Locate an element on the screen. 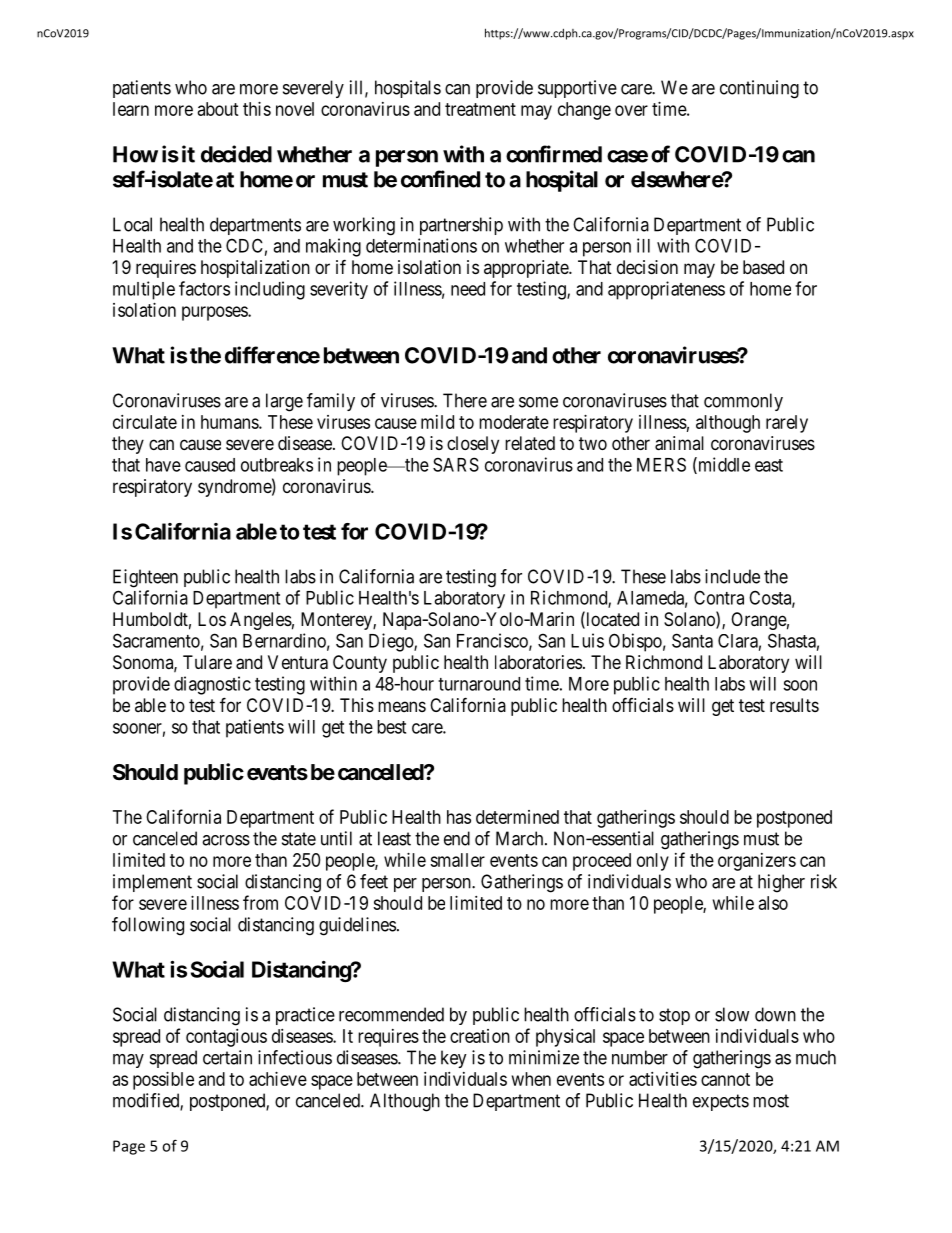 The image size is (952, 1233). Diego is located at coordinates (392, 642).
